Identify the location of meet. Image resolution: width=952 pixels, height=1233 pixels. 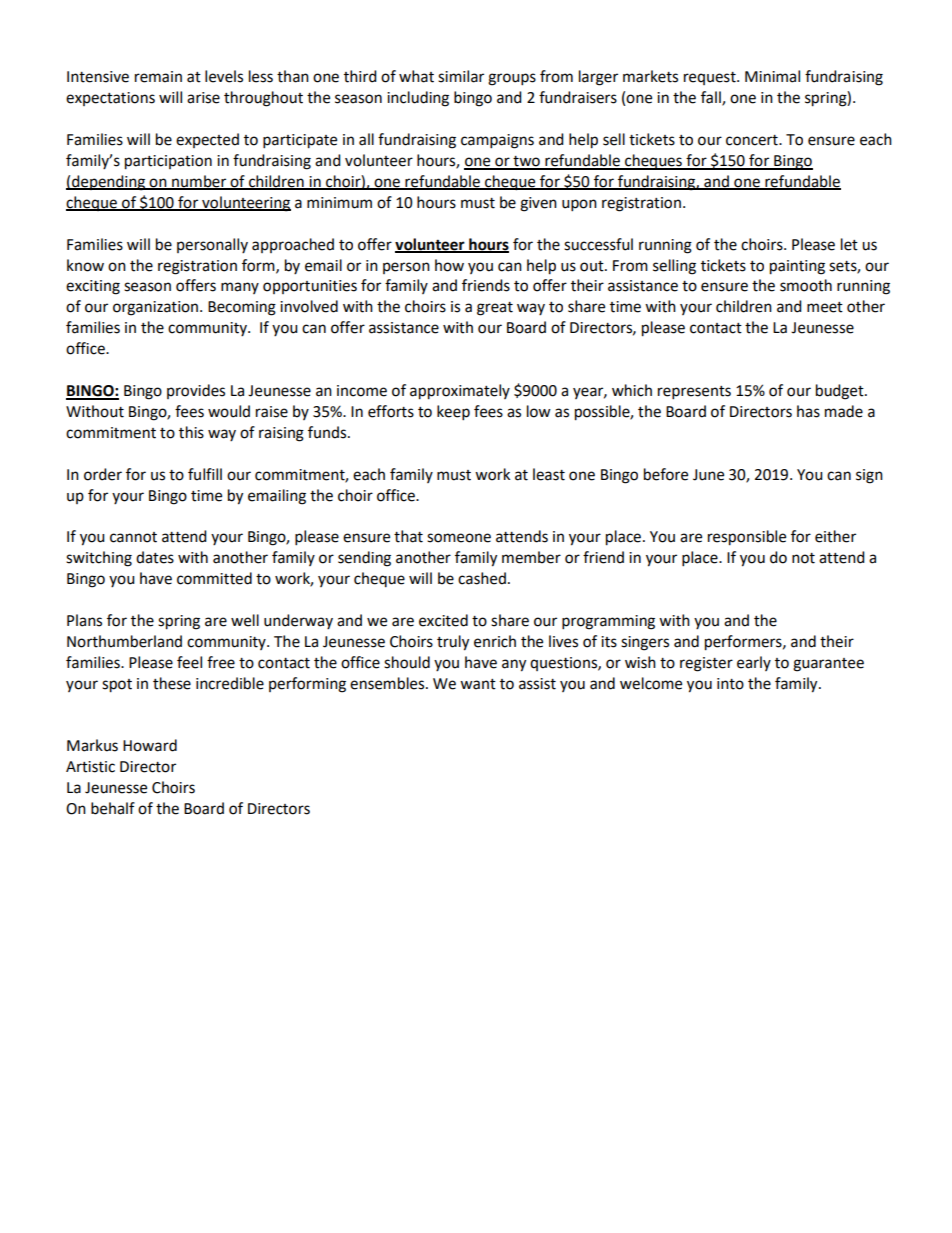
(825, 307).
